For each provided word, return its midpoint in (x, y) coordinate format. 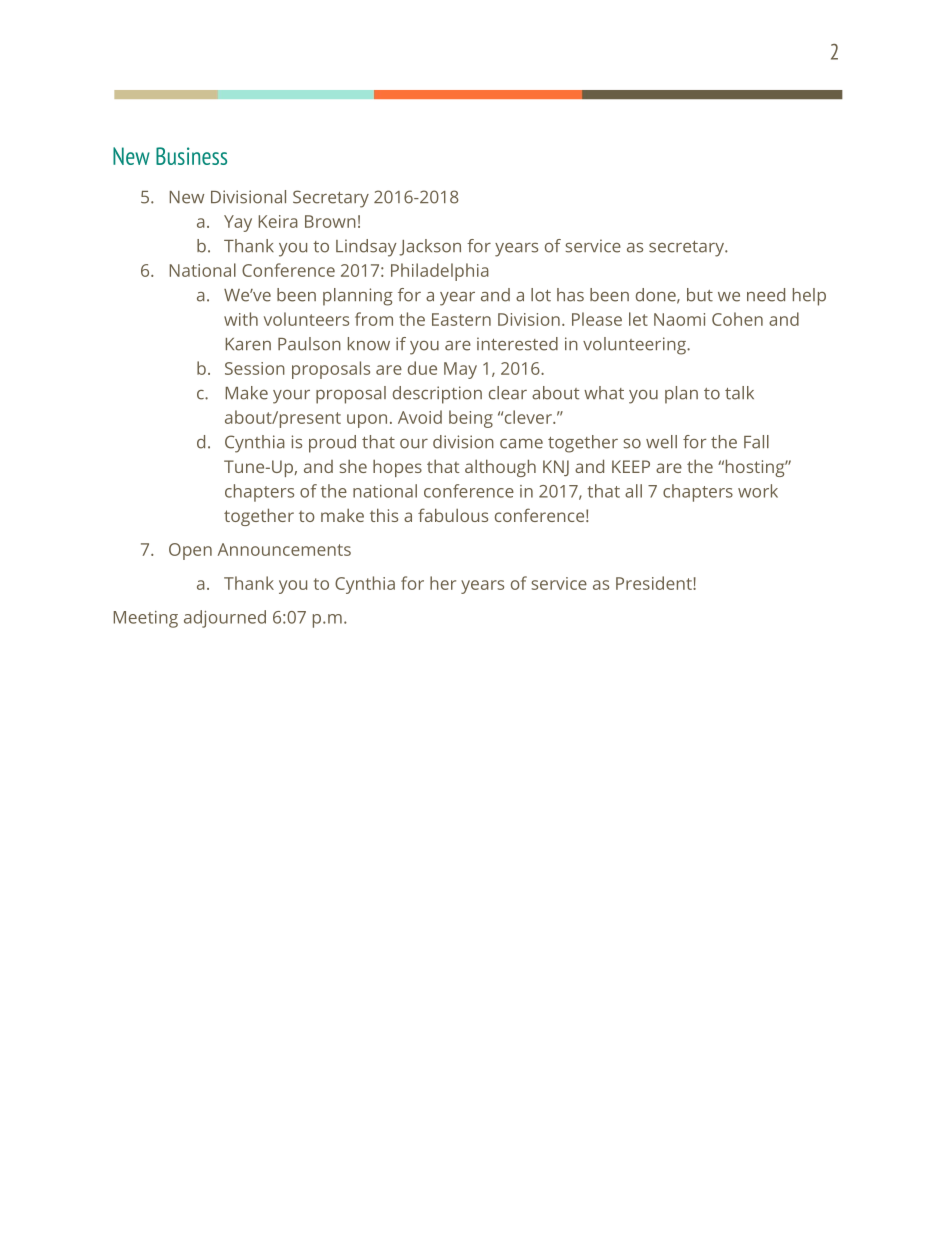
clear (508, 393)
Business (191, 156)
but (700, 295)
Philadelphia (440, 272)
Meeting (146, 619)
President (655, 583)
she (353, 466)
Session (255, 368)
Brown (330, 221)
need (766, 295)
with (241, 319)
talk (739, 393)
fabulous (453, 515)
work (758, 491)
